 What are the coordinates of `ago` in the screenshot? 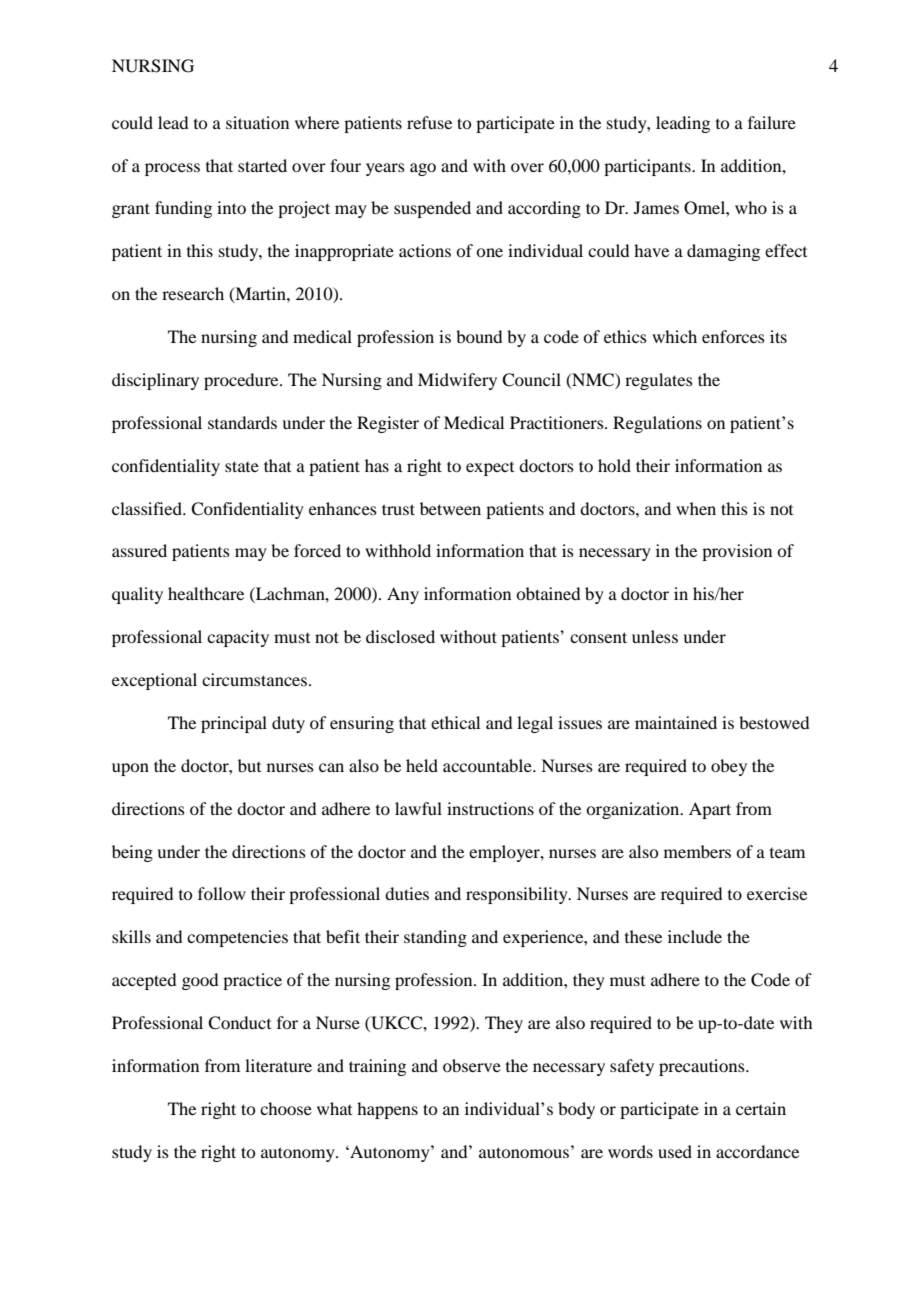 It's located at (423, 169).
